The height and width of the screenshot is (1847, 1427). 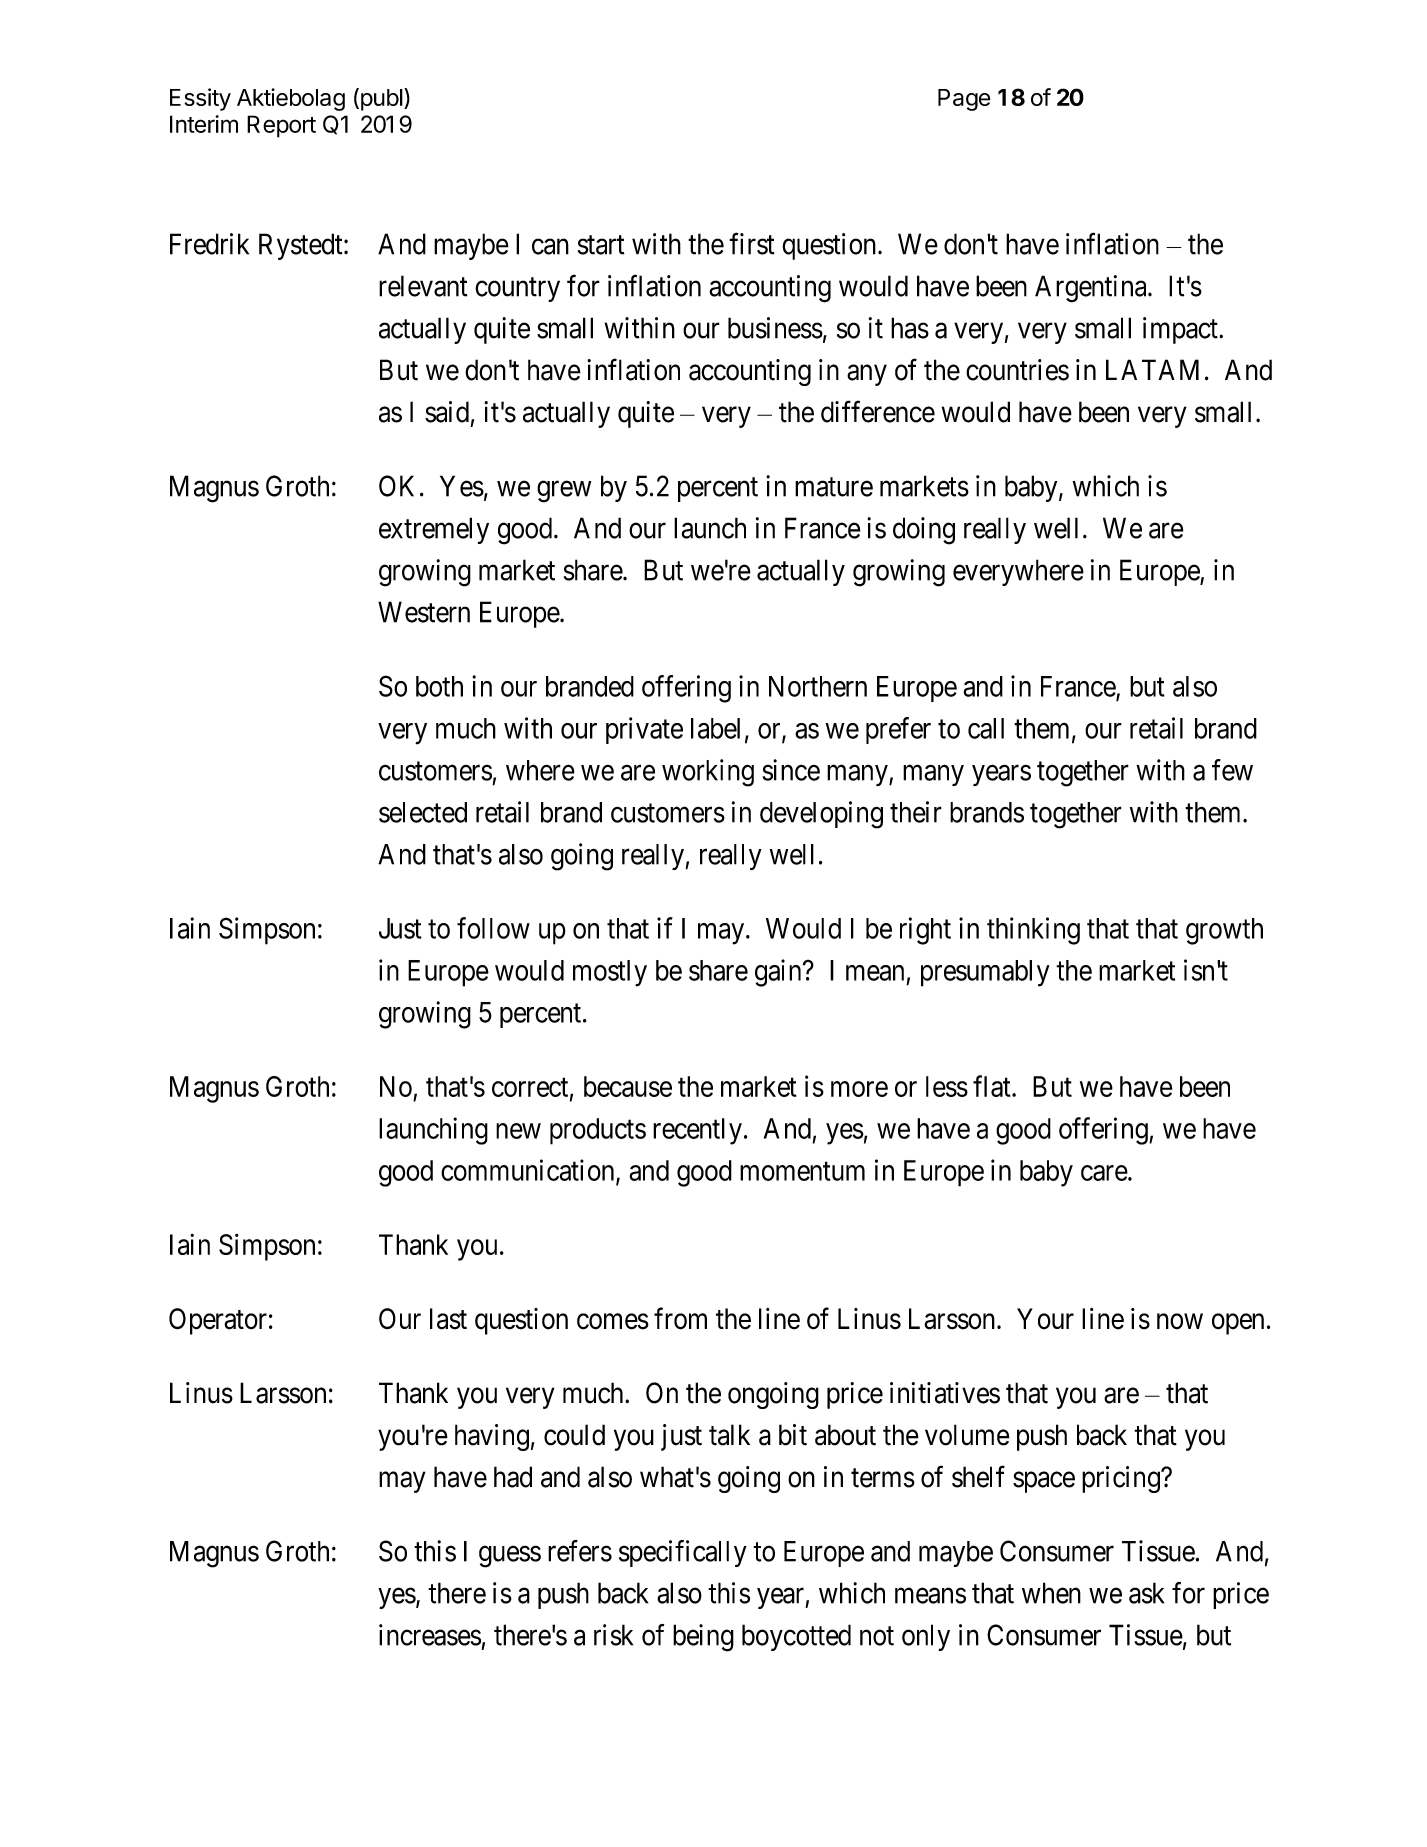 What do you see at coordinates (1146, 1593) in the screenshot?
I see `ask` at bounding box center [1146, 1593].
